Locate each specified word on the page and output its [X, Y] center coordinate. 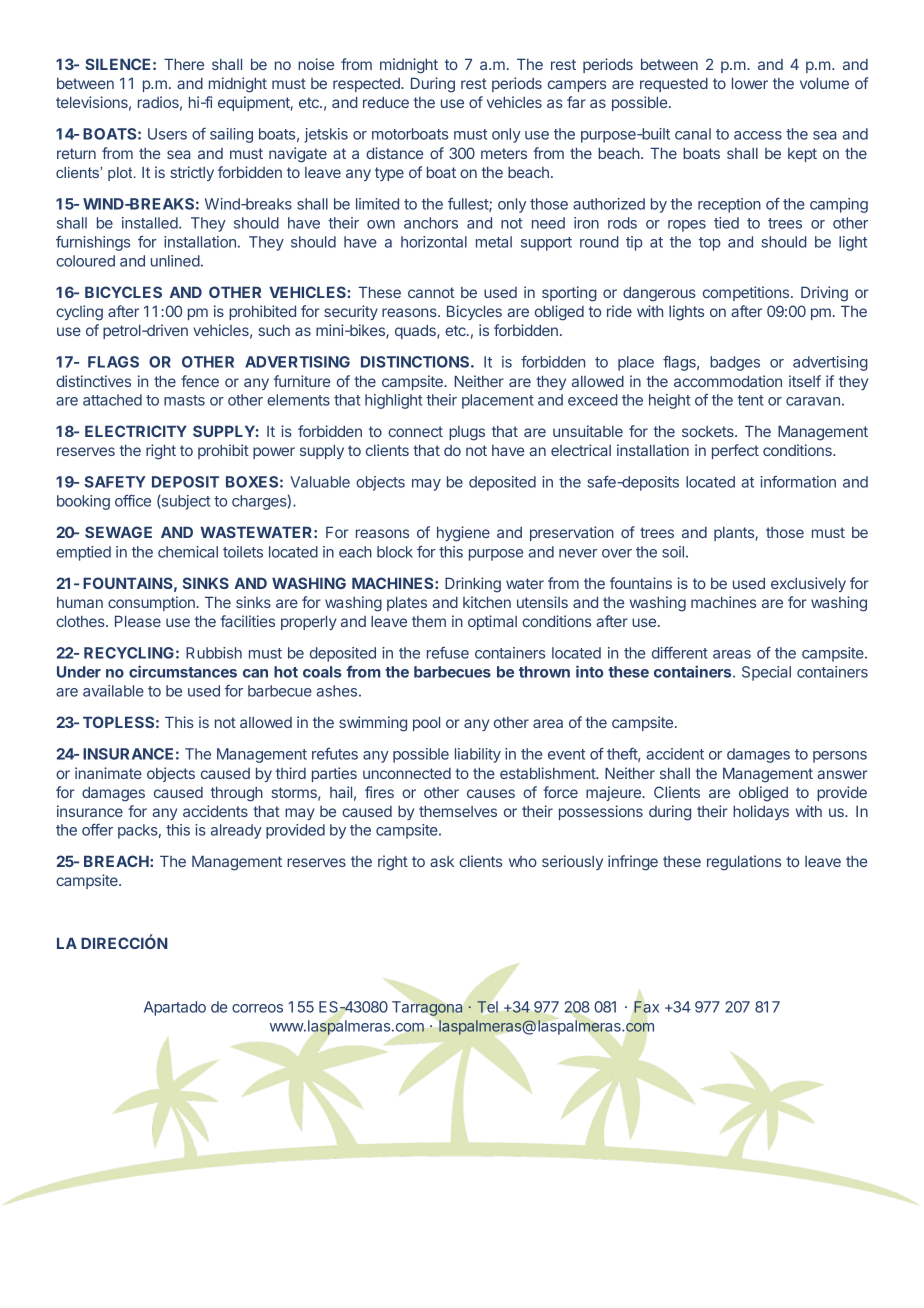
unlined [175, 261]
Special [766, 673]
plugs [467, 433]
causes [491, 793]
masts [184, 400]
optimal [492, 622]
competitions [747, 293]
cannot [431, 292]
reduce [386, 102]
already [236, 831]
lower [750, 83]
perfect [735, 451]
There [184, 64]
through [236, 794]
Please [138, 621]
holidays [761, 812]
